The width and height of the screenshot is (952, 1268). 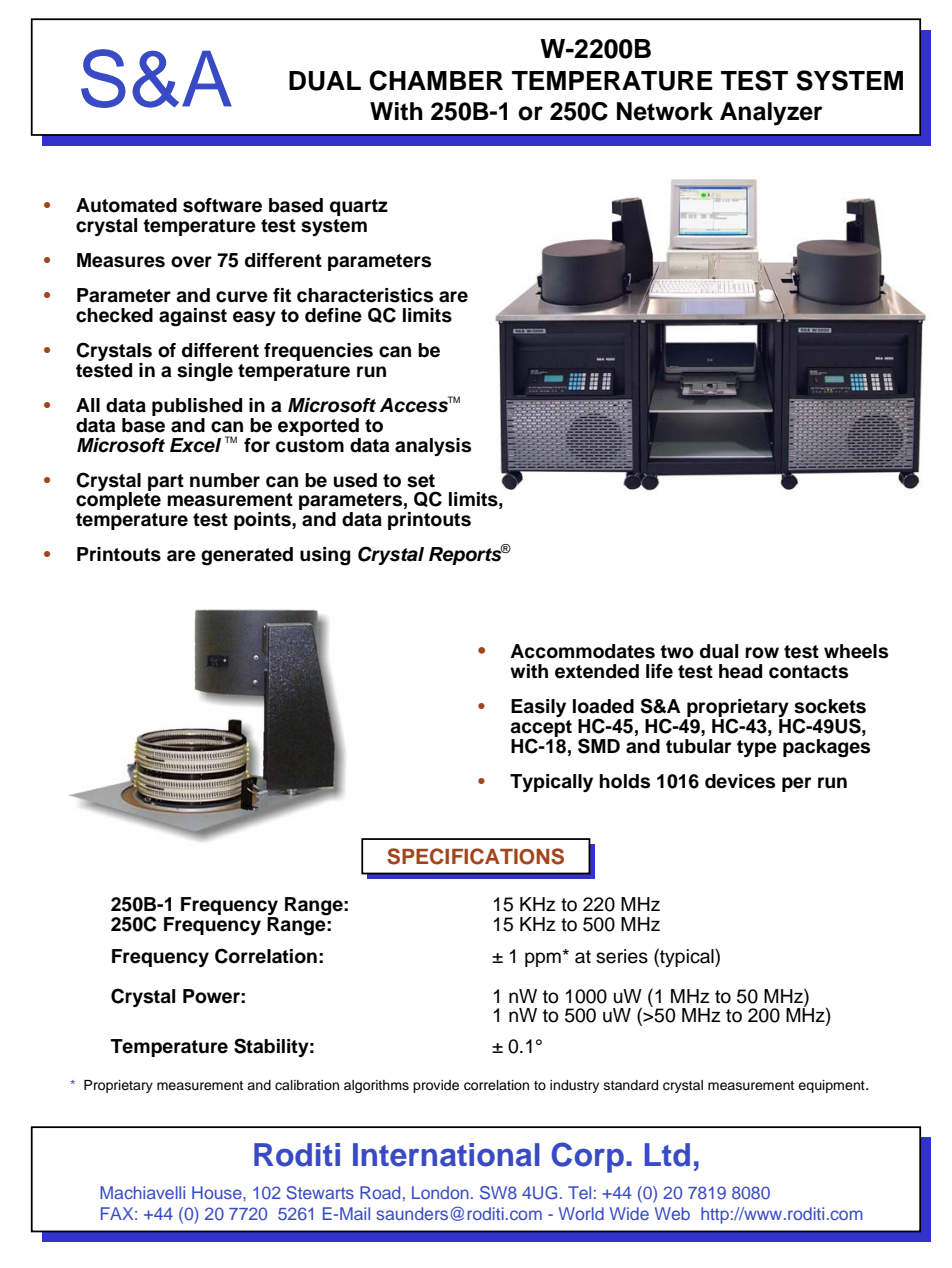 What do you see at coordinates (436, 80) in the screenshot?
I see `CHAMBER` at bounding box center [436, 80].
